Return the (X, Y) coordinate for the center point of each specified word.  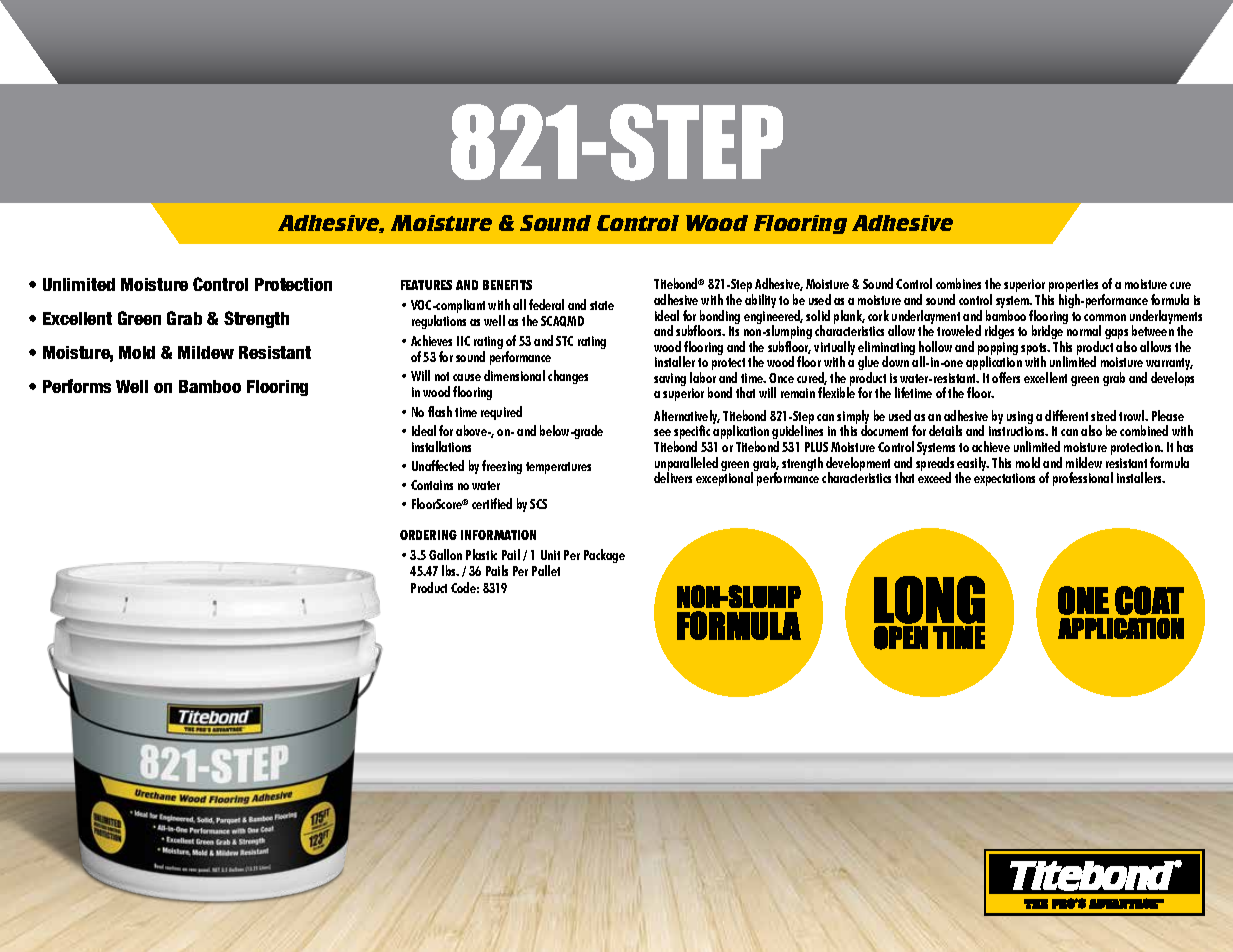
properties (1073, 287)
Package (604, 556)
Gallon (445, 554)
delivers (673, 477)
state (602, 305)
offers (1006, 377)
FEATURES (426, 285)
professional (1083, 479)
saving (670, 379)
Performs (77, 386)
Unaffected (438, 465)
